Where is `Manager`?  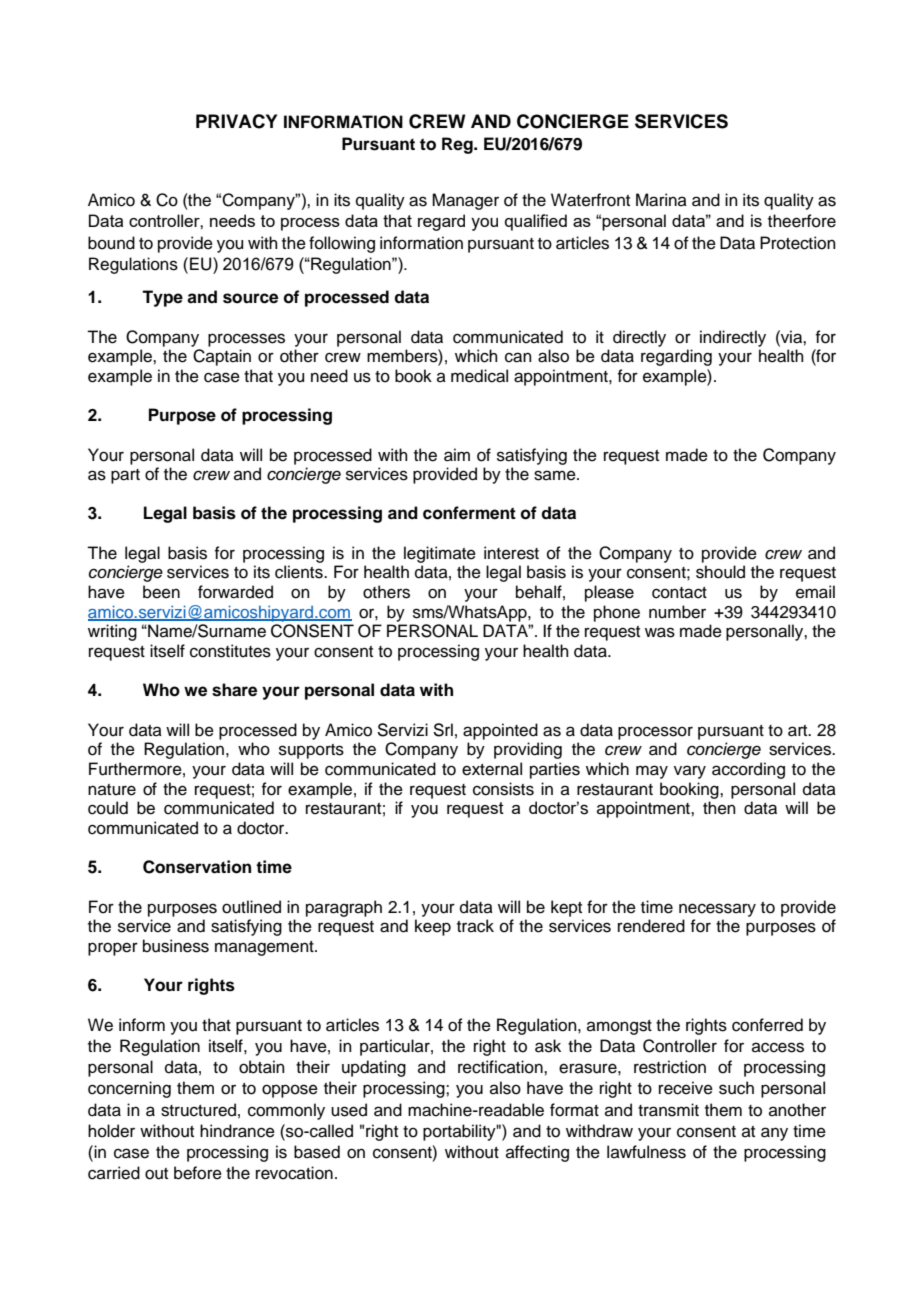 Manager is located at coordinates (465, 201).
